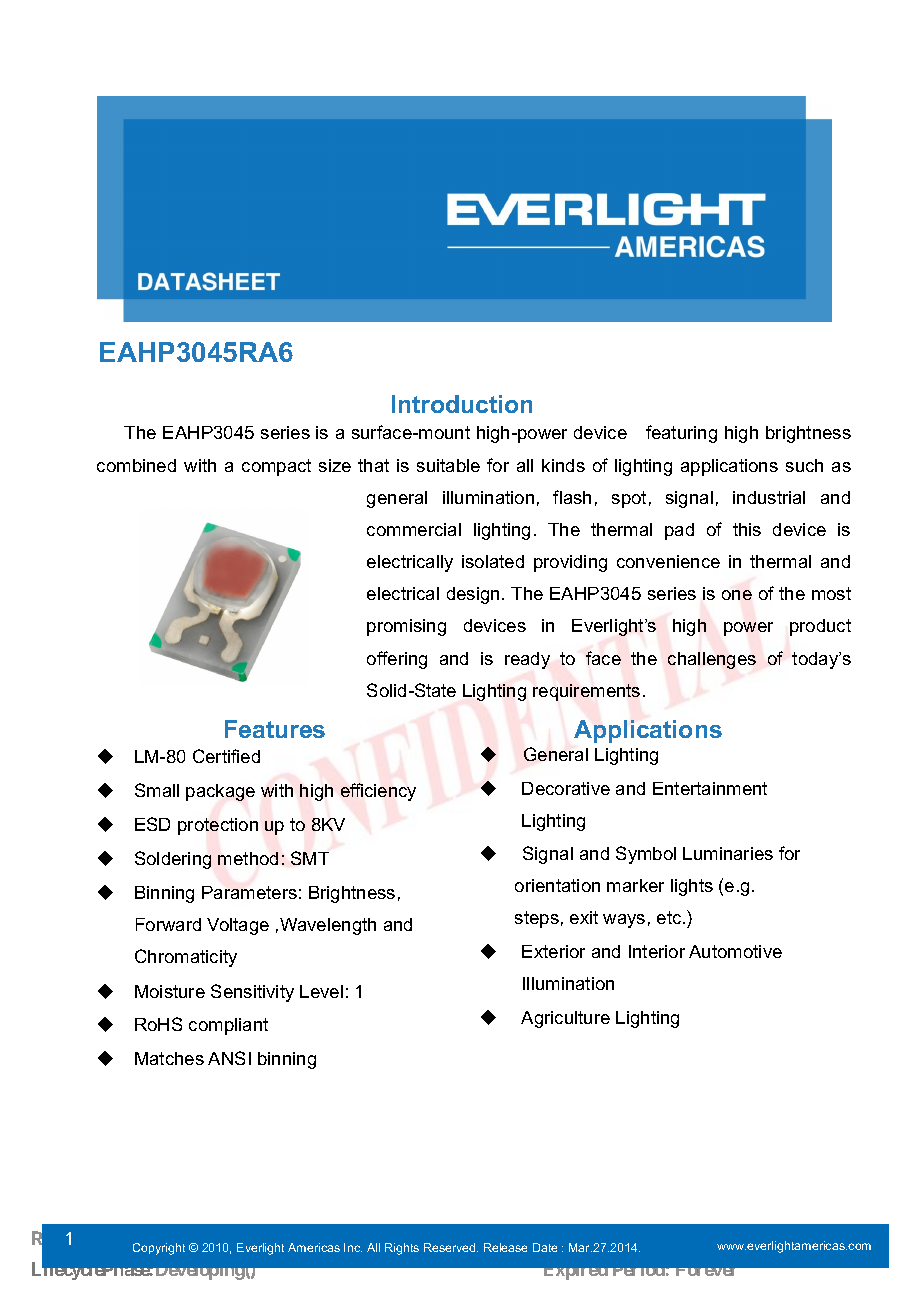 This document has height=1308, width=924. Describe the element at coordinates (275, 729) in the document. I see `Features` at that location.
